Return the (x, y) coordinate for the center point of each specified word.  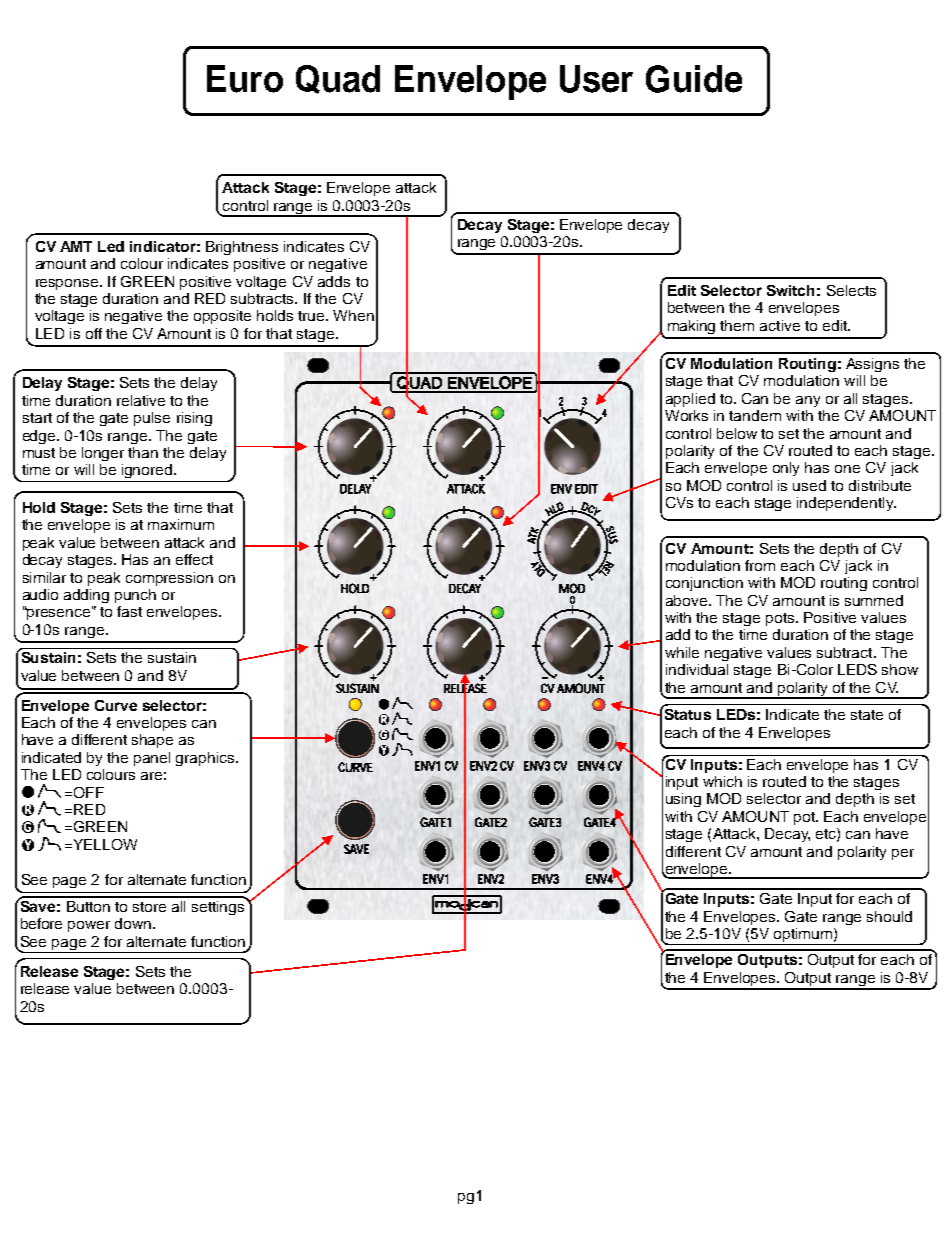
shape (152, 741)
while (682, 652)
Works (686, 415)
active (780, 325)
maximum (181, 524)
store (149, 907)
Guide (694, 79)
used (809, 485)
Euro (245, 79)
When (353, 315)
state (867, 715)
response (68, 284)
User (596, 79)
